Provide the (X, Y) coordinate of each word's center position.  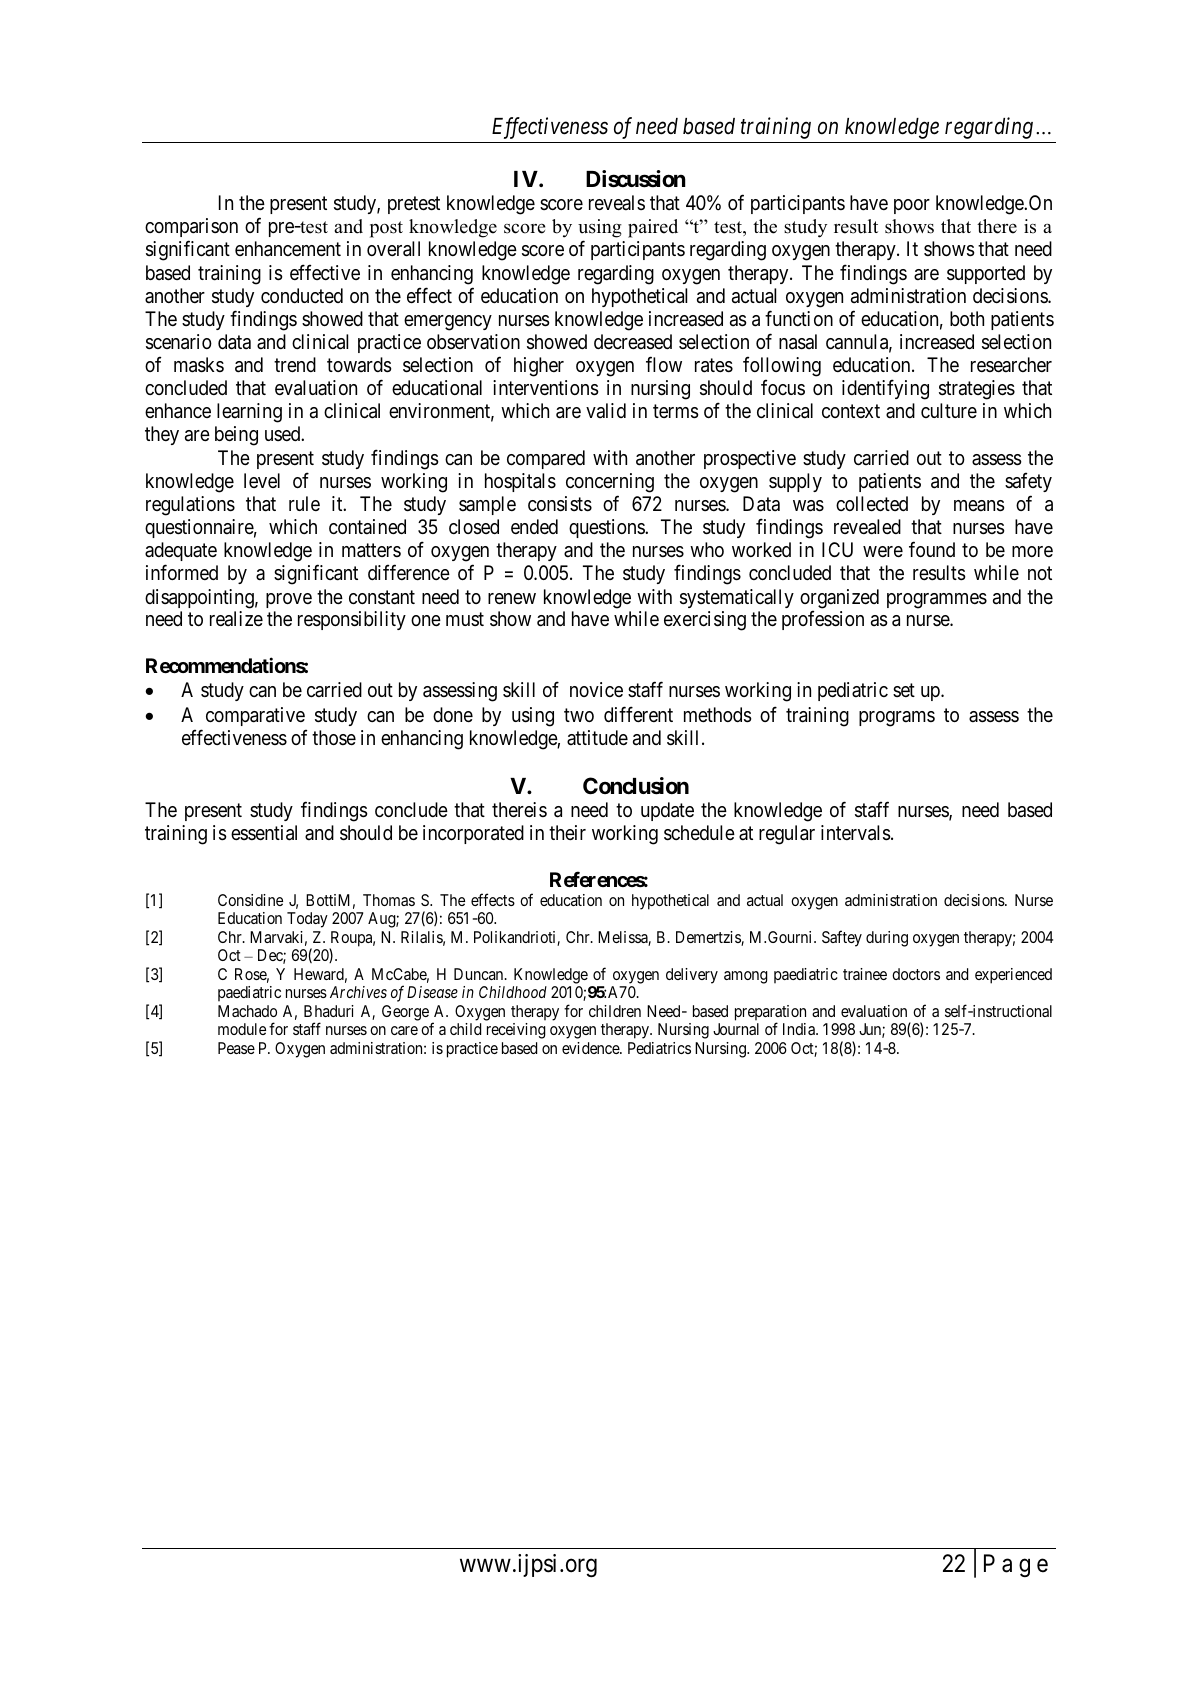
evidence (591, 1048)
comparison (191, 227)
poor (912, 206)
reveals (617, 203)
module (242, 1029)
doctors (916, 974)
